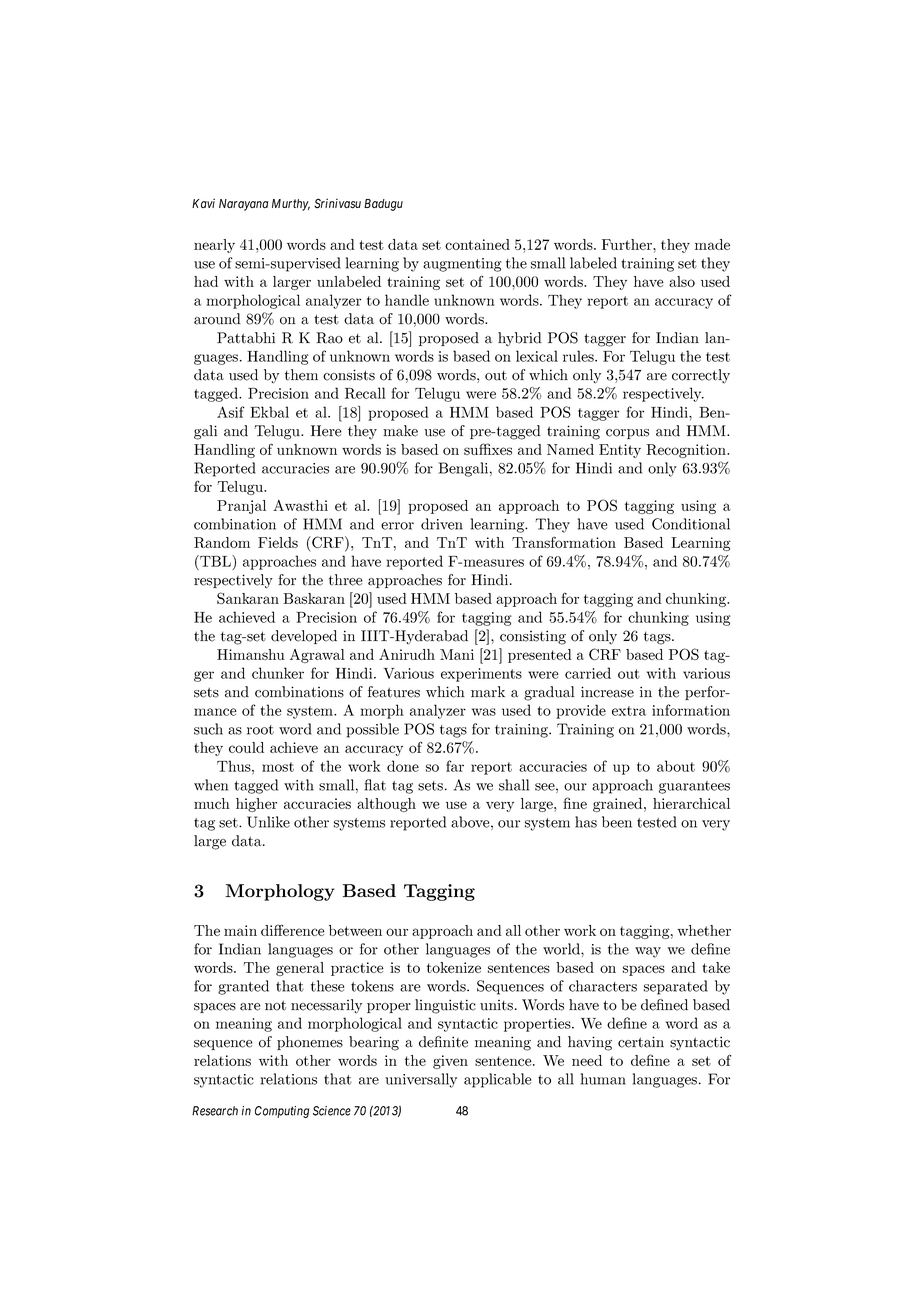 Image resolution: width=924 pixels, height=1308 pixels. Describe the element at coordinates (268, 822) in the screenshot. I see `Unlike` at that location.
